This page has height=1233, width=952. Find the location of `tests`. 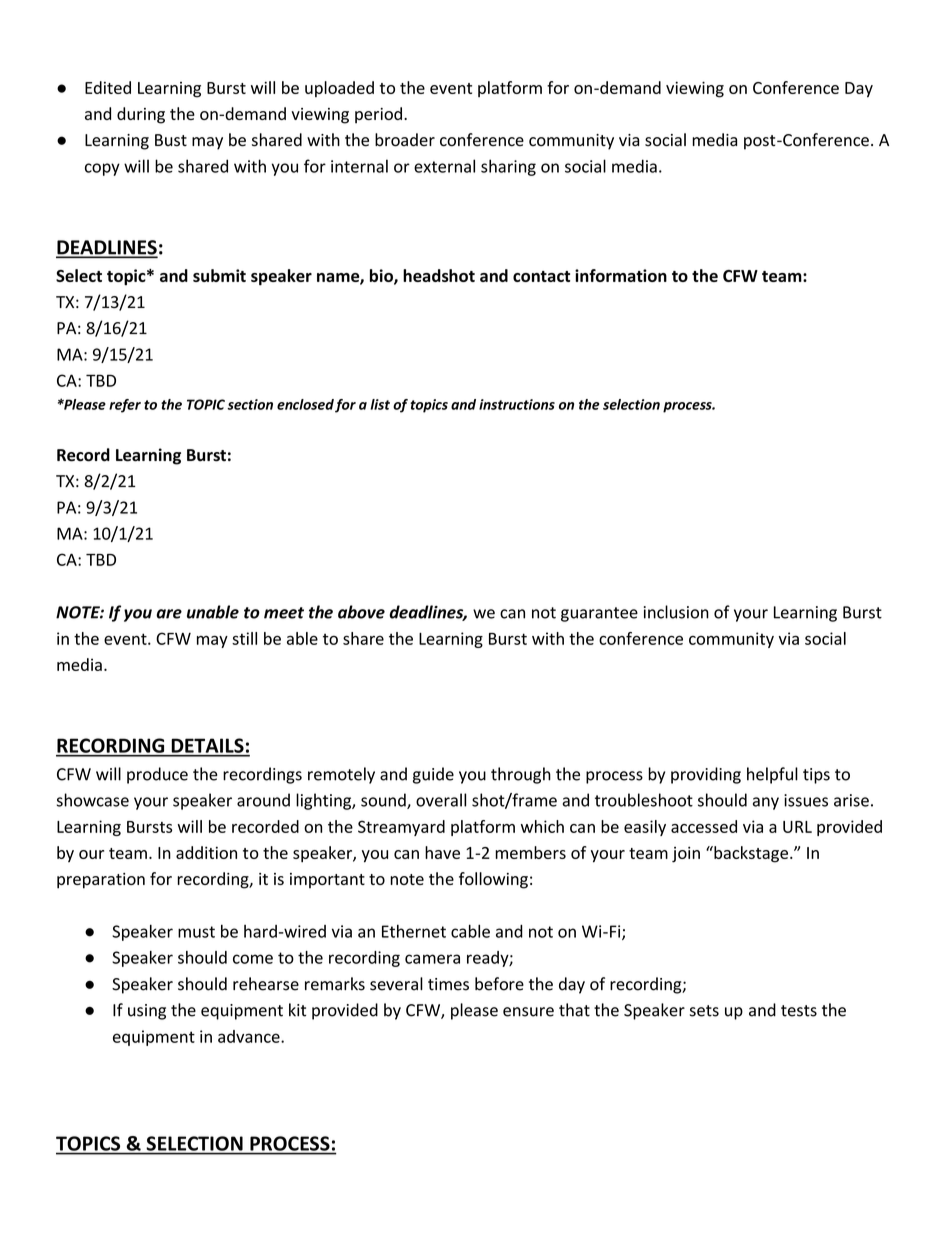

tests is located at coordinates (799, 1011).
